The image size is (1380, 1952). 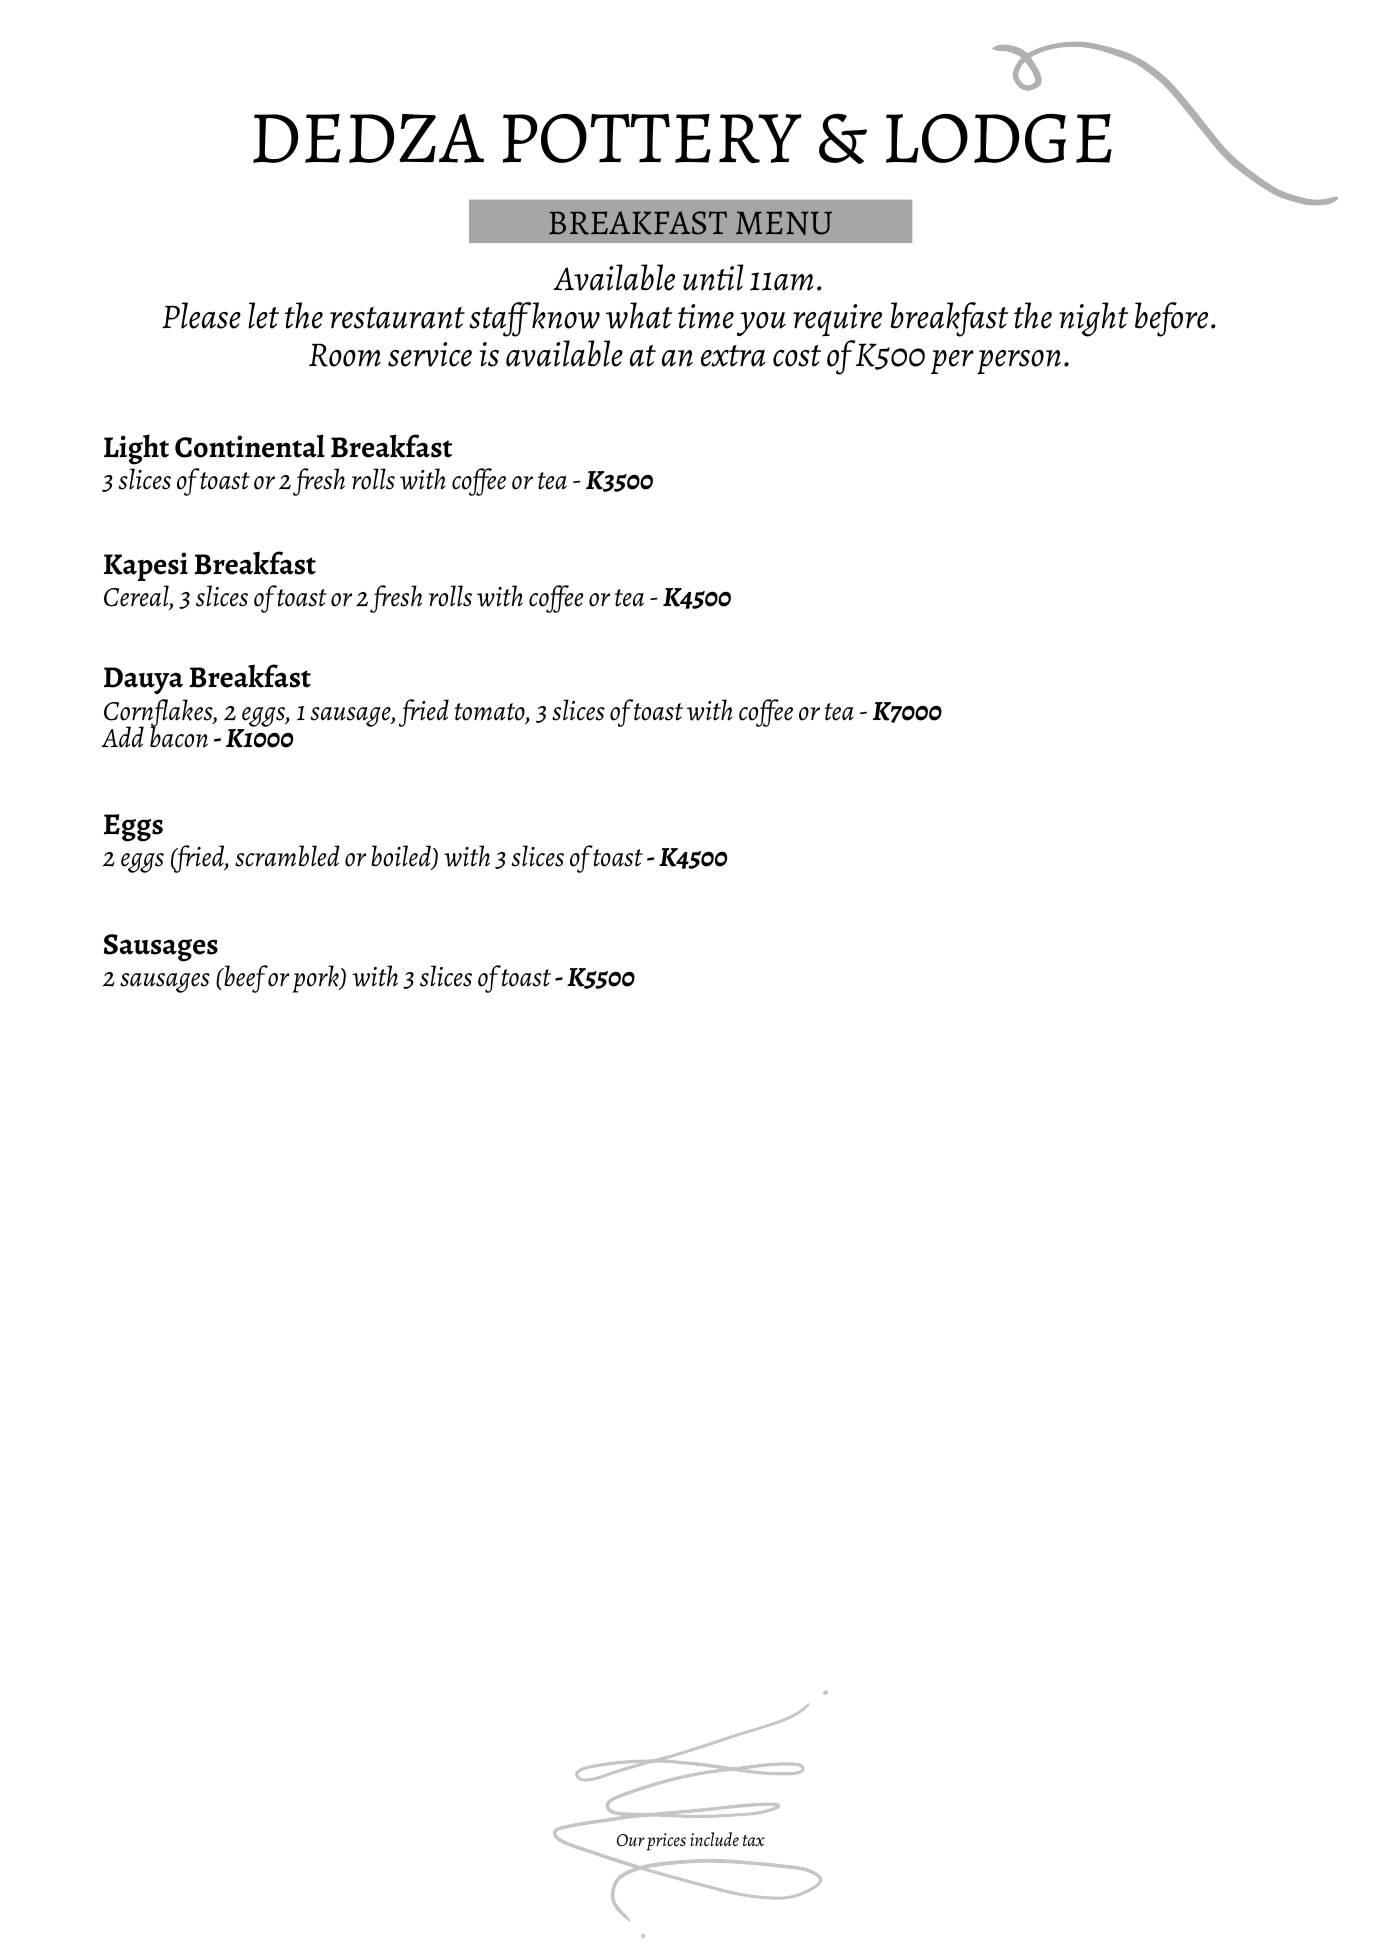 What do you see at coordinates (402, 857) in the screenshot?
I see `boiled` at bounding box center [402, 857].
